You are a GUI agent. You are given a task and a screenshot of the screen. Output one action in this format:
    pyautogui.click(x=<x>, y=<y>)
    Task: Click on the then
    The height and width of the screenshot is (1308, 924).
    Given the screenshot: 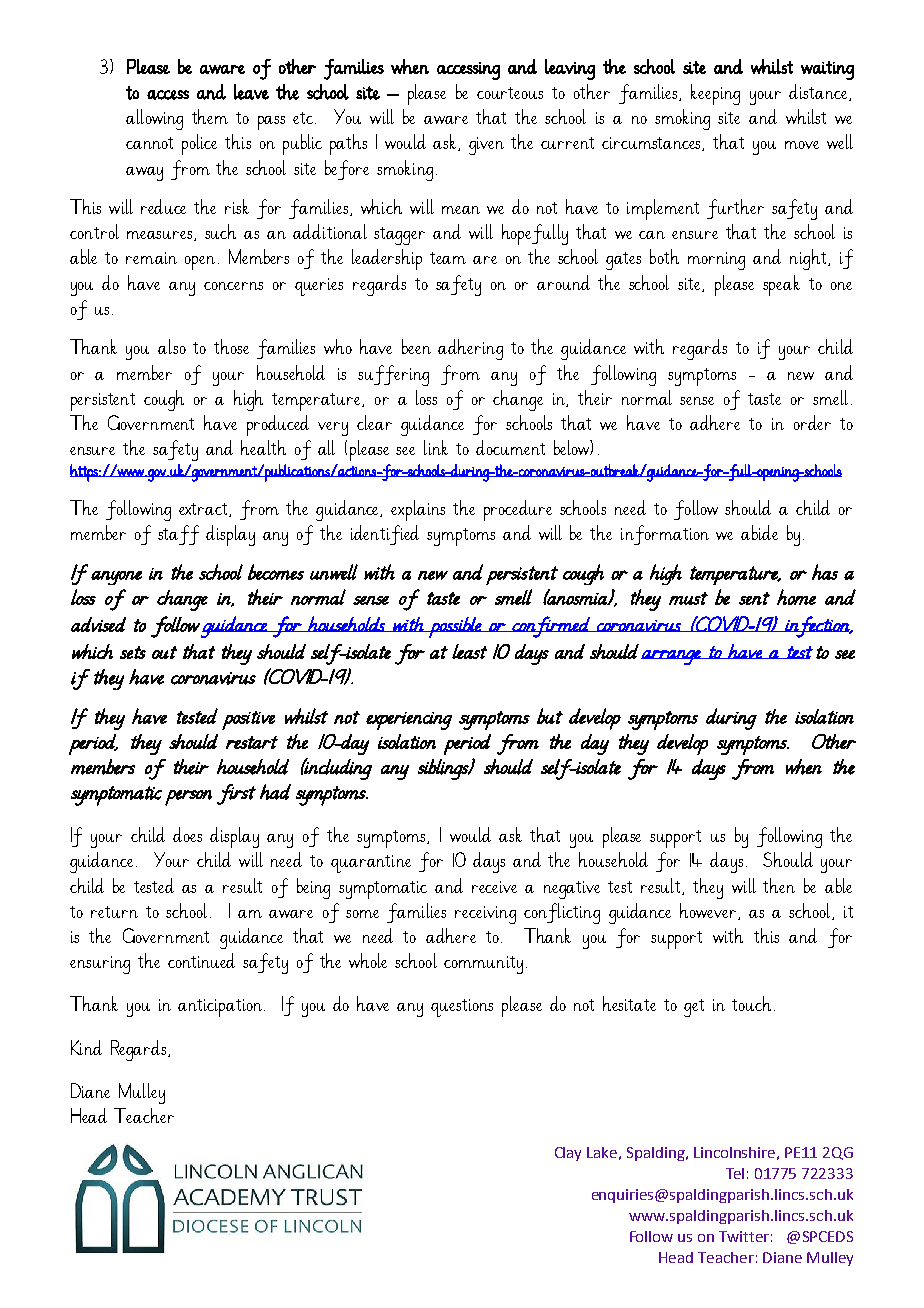 What is the action you would take?
    pyautogui.click(x=779, y=885)
